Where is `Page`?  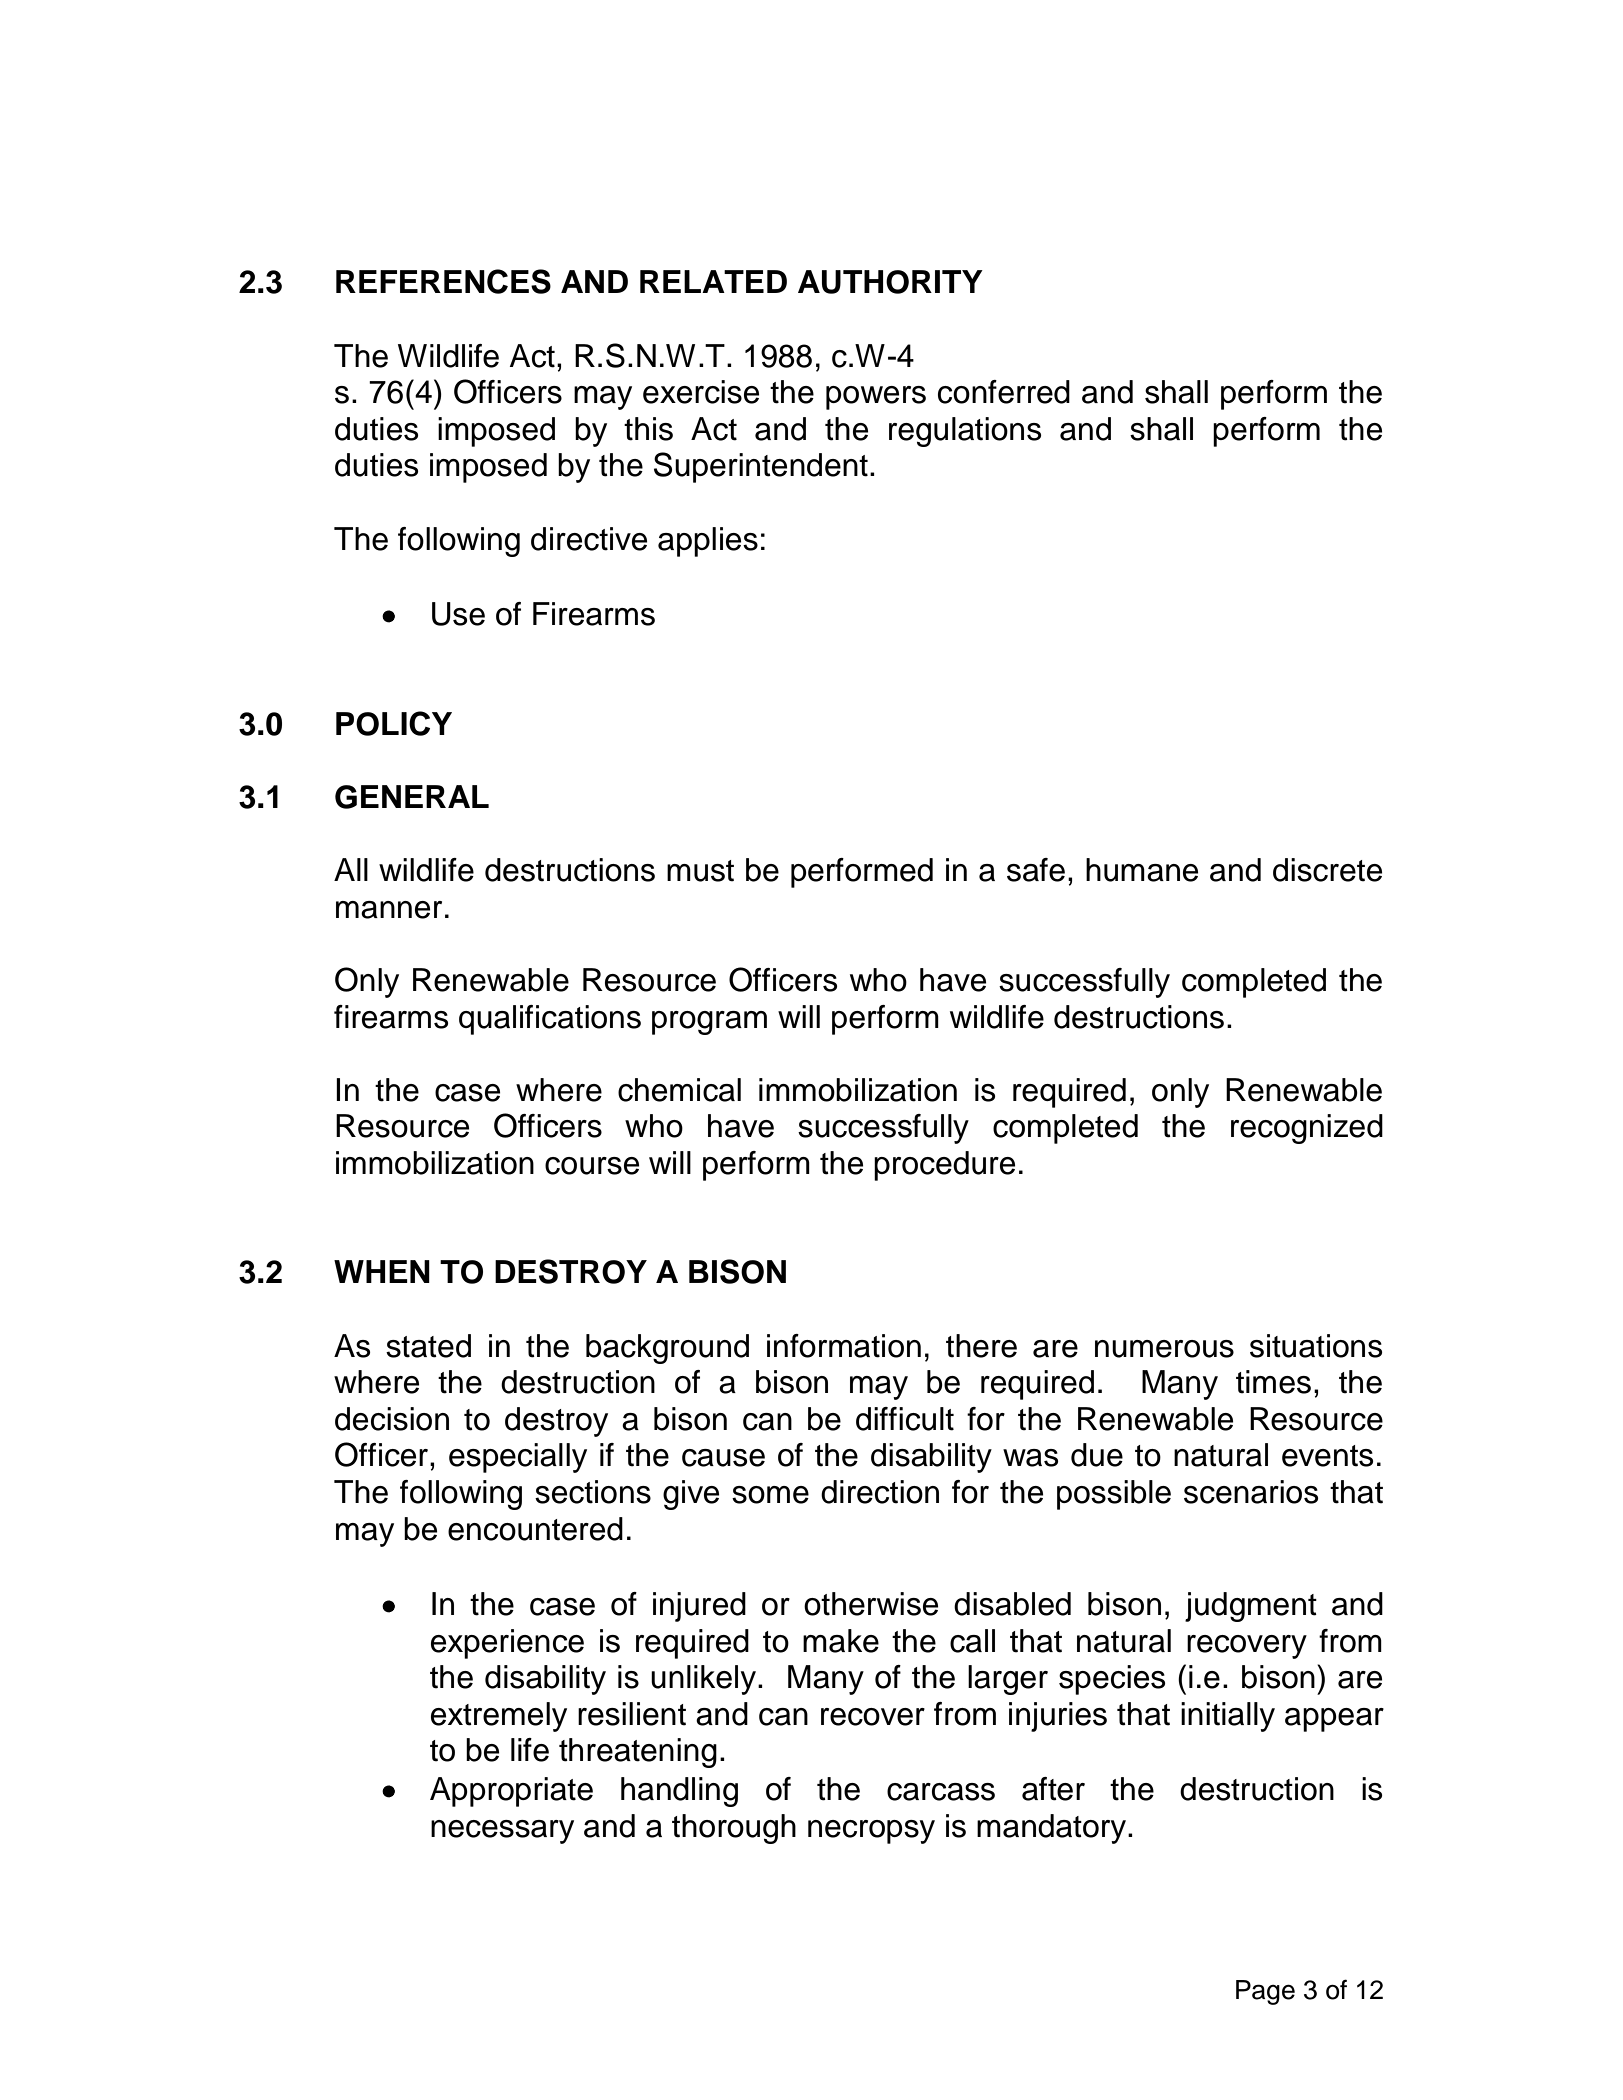 Page is located at coordinates (1265, 1992).
